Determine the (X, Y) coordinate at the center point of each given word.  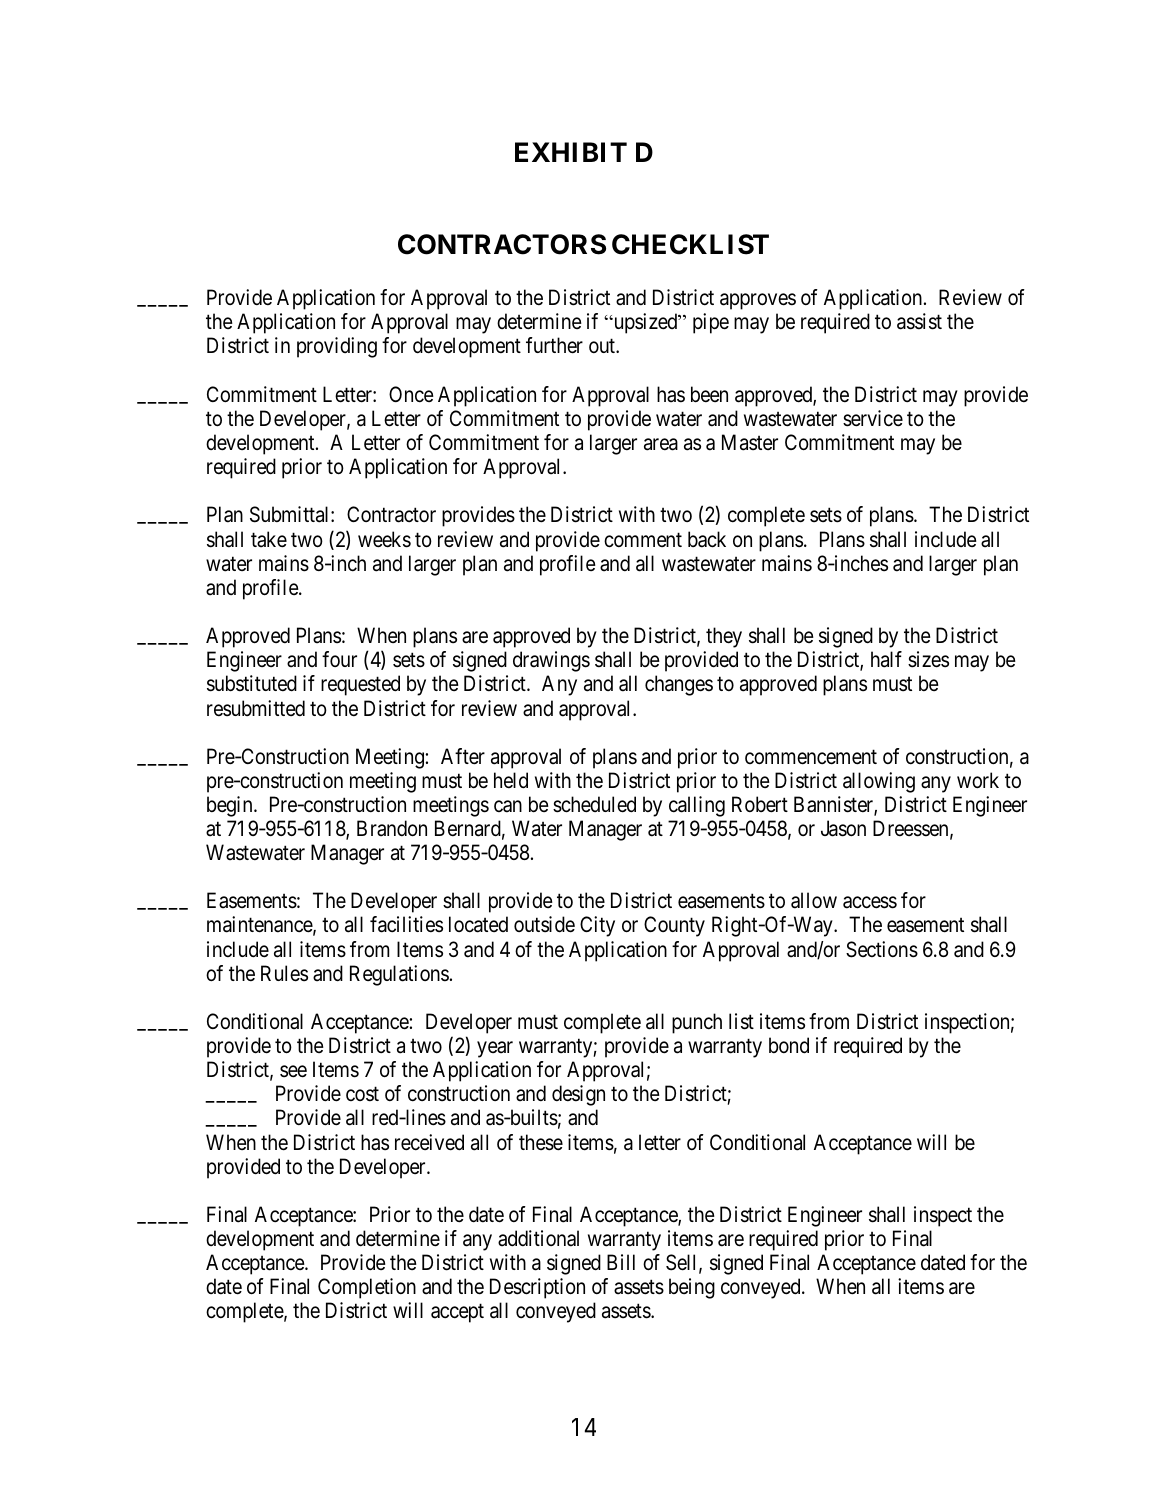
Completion (367, 1288)
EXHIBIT (571, 152)
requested (360, 685)
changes (679, 685)
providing (337, 347)
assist (919, 321)
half (886, 659)
